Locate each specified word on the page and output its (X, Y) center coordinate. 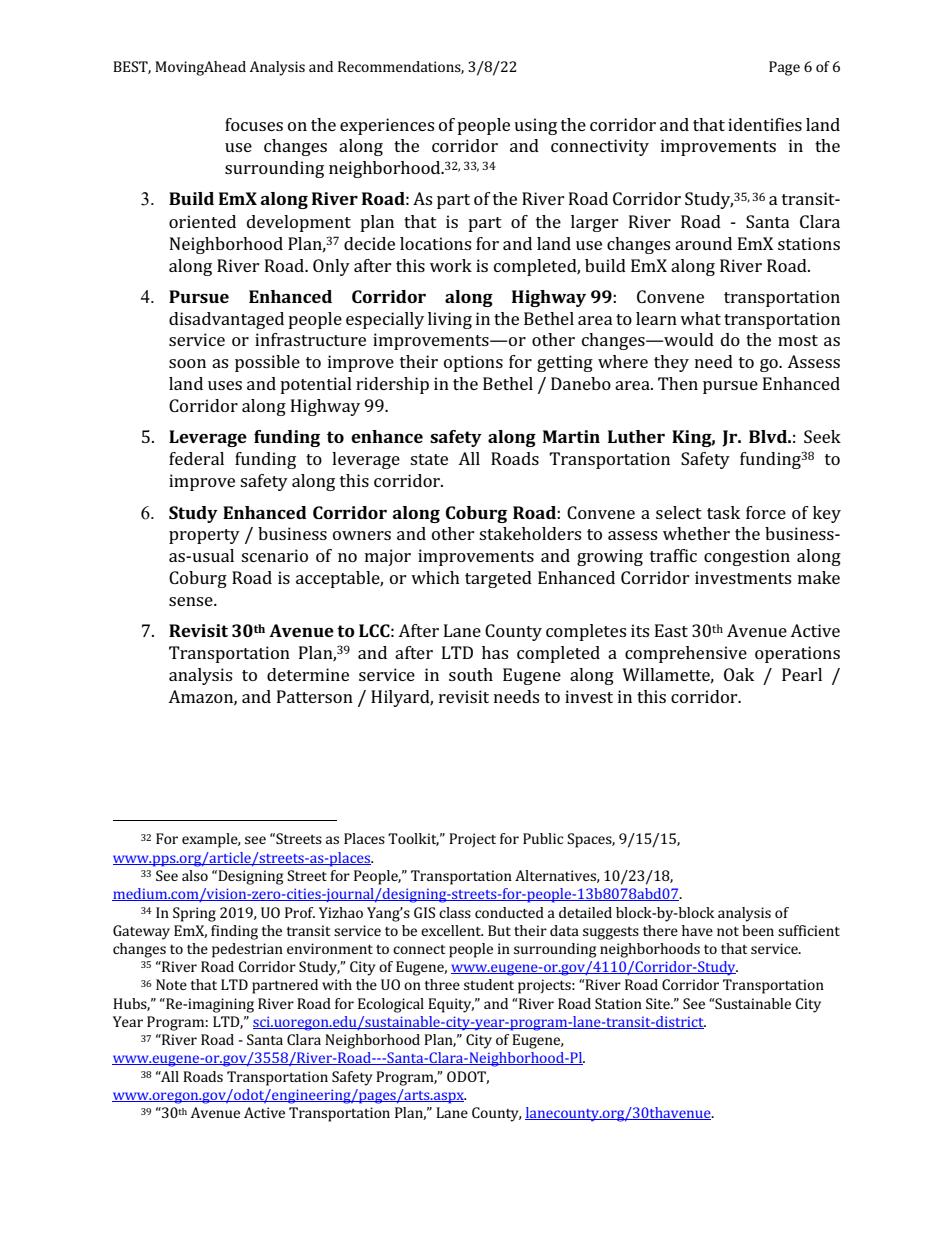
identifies (765, 124)
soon (187, 363)
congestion (747, 557)
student (489, 984)
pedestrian (247, 950)
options (473, 363)
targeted (498, 579)
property (204, 536)
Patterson (315, 696)
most (798, 340)
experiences (387, 126)
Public (543, 838)
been (758, 930)
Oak (739, 674)
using (535, 126)
